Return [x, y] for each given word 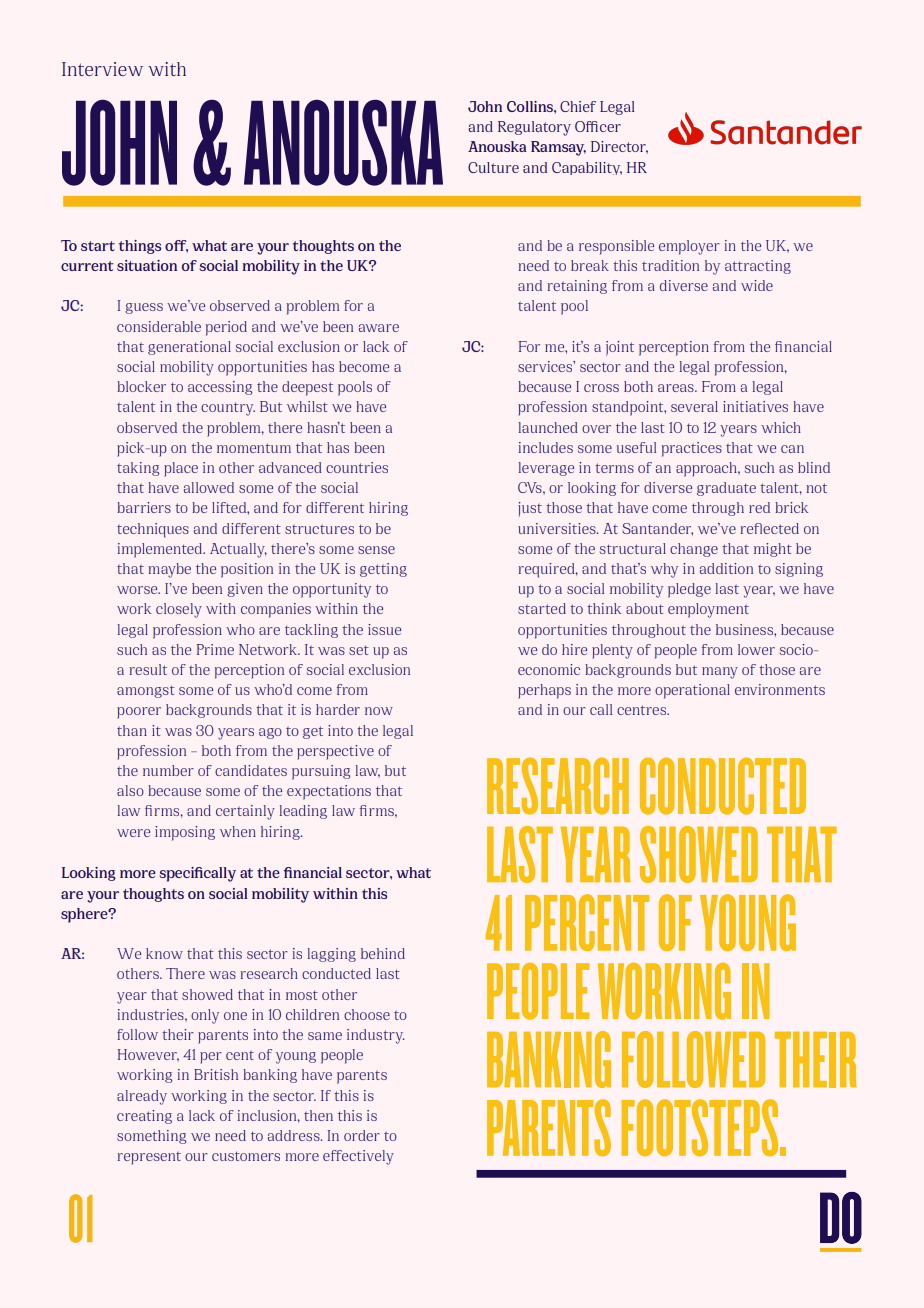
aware [379, 328]
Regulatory [534, 128]
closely [179, 610]
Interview [102, 69]
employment [708, 610]
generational [189, 348]
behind [383, 953]
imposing [185, 833]
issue [384, 629]
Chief [578, 106]
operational [692, 691]
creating [144, 1117]
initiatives [755, 406]
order [362, 1135]
